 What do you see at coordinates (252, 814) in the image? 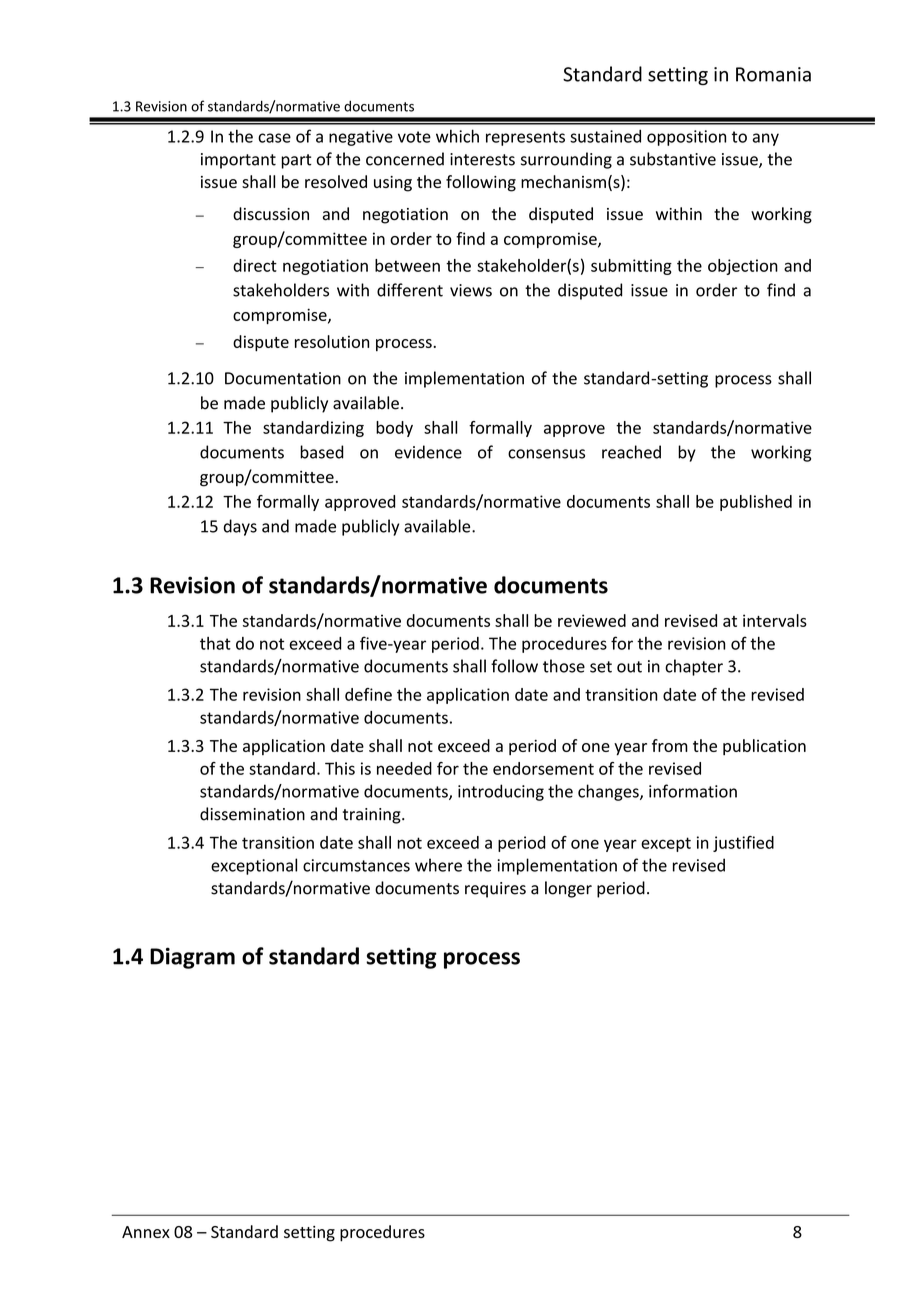
I see `dissemination` at bounding box center [252, 814].
